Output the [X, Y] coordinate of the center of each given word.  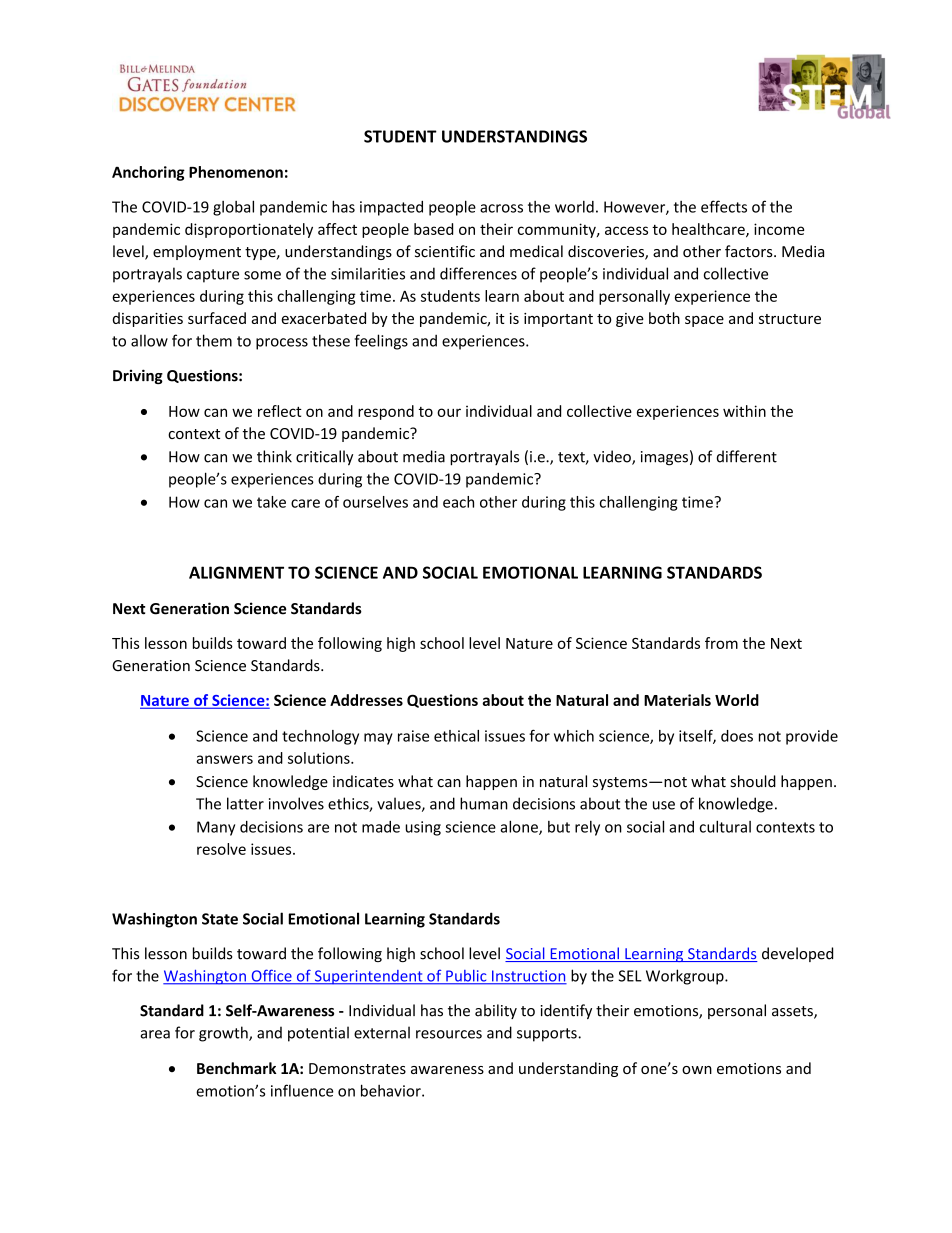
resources [449, 1034]
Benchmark [236, 1068]
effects [724, 206]
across [501, 208]
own [697, 1070]
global [233, 208]
